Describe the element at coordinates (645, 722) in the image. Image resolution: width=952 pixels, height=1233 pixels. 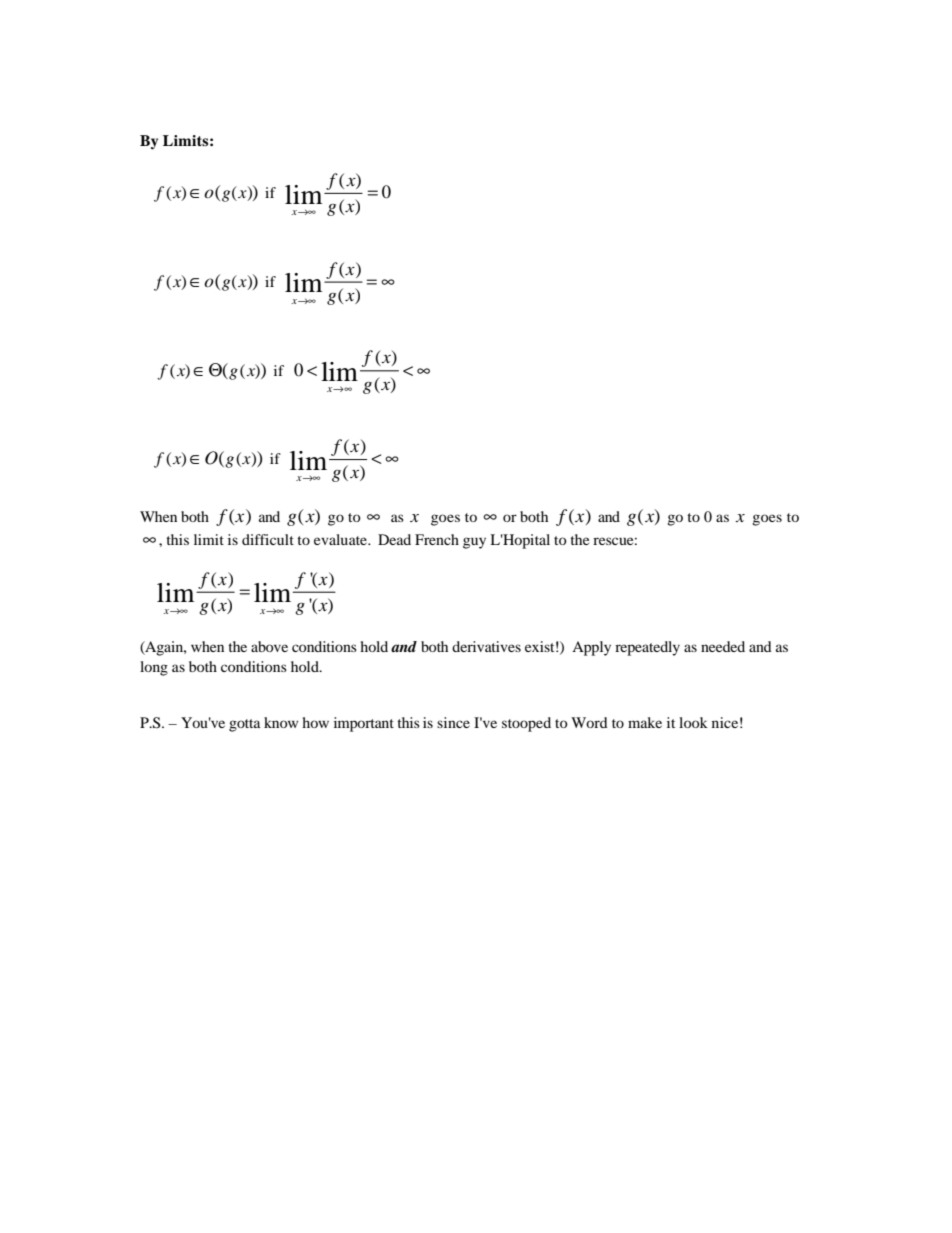
I see `make` at that location.
